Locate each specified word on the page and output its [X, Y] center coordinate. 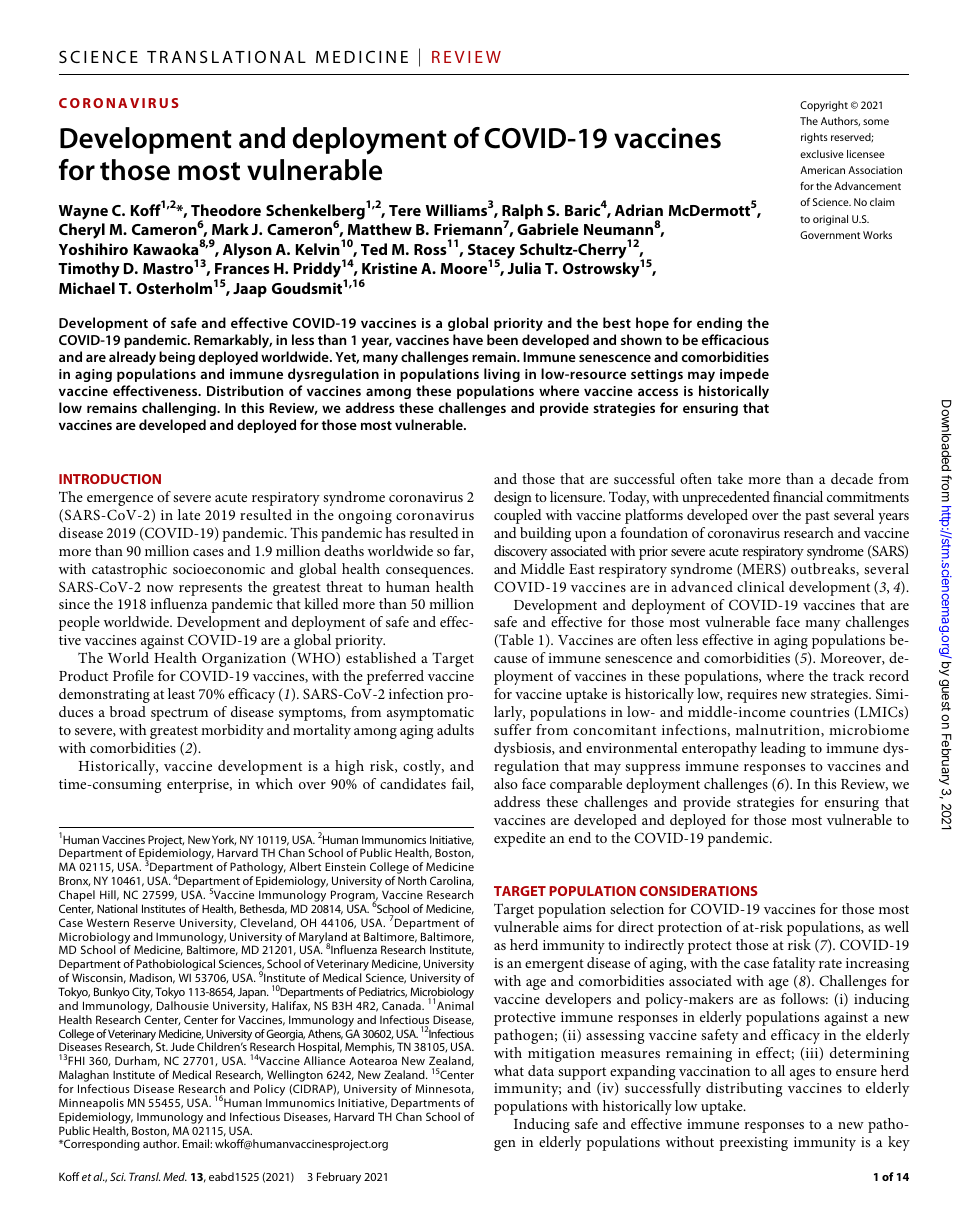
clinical [760, 586]
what [509, 1070]
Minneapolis [91, 1104]
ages [802, 1074]
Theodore [226, 210]
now [160, 588]
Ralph [522, 213]
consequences [429, 572]
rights [814, 138]
